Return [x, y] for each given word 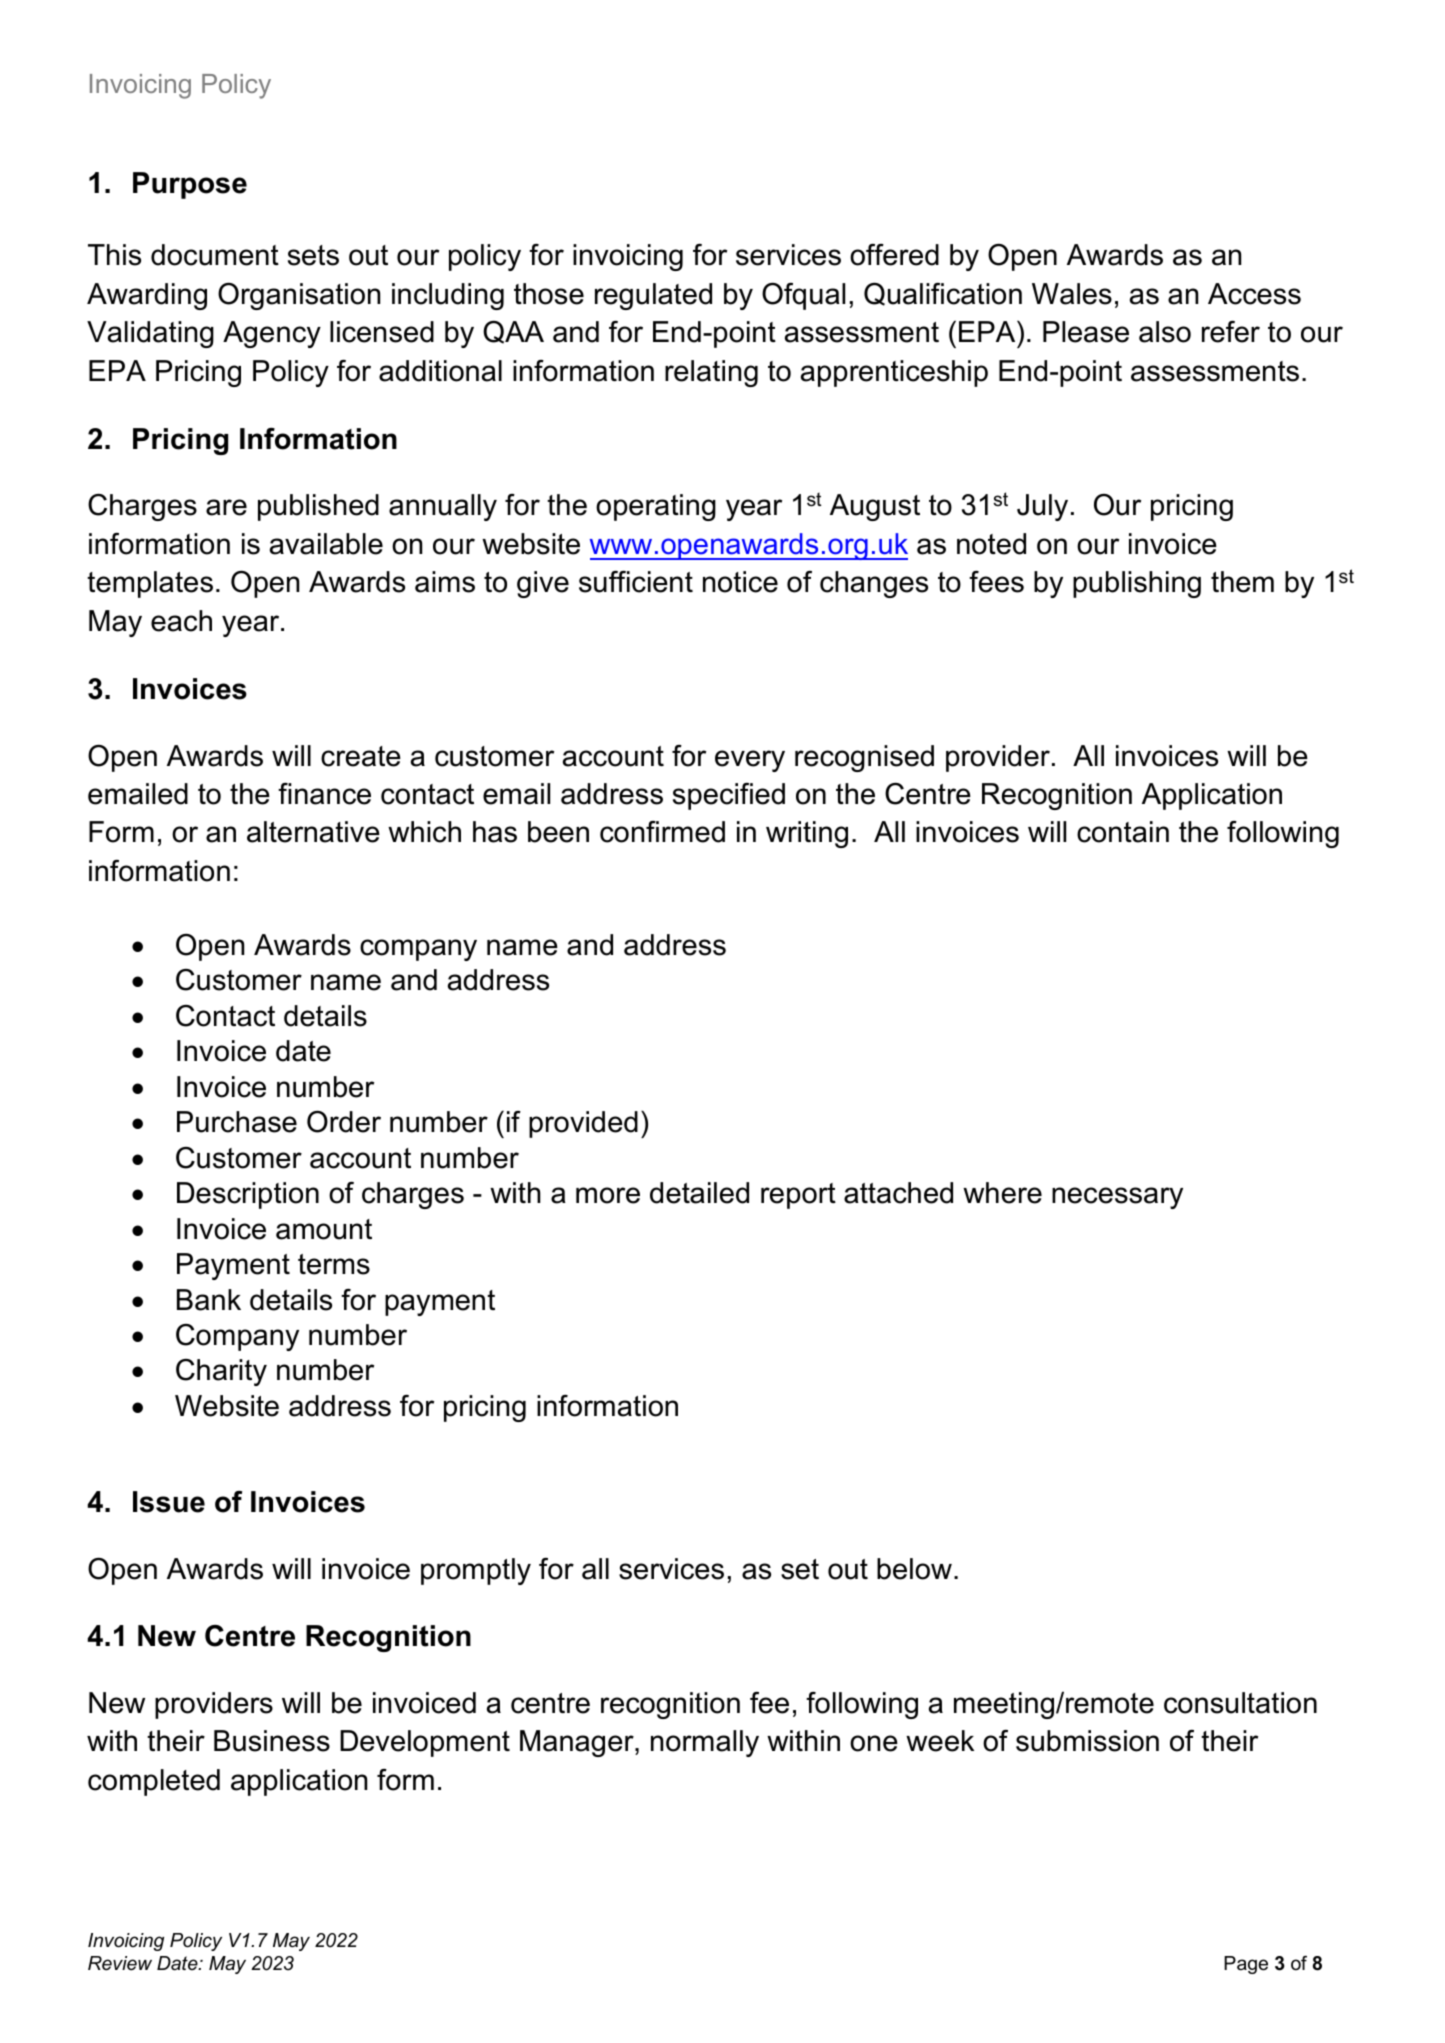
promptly [476, 1571]
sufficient [636, 582]
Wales [1072, 294]
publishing [1137, 584]
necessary [1117, 1198]
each [181, 621]
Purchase [237, 1122]
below [914, 1569]
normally [705, 1743]
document [215, 255]
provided [583, 1124]
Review [120, 1963]
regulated [653, 296]
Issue [169, 1502]
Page [1246, 1965]
